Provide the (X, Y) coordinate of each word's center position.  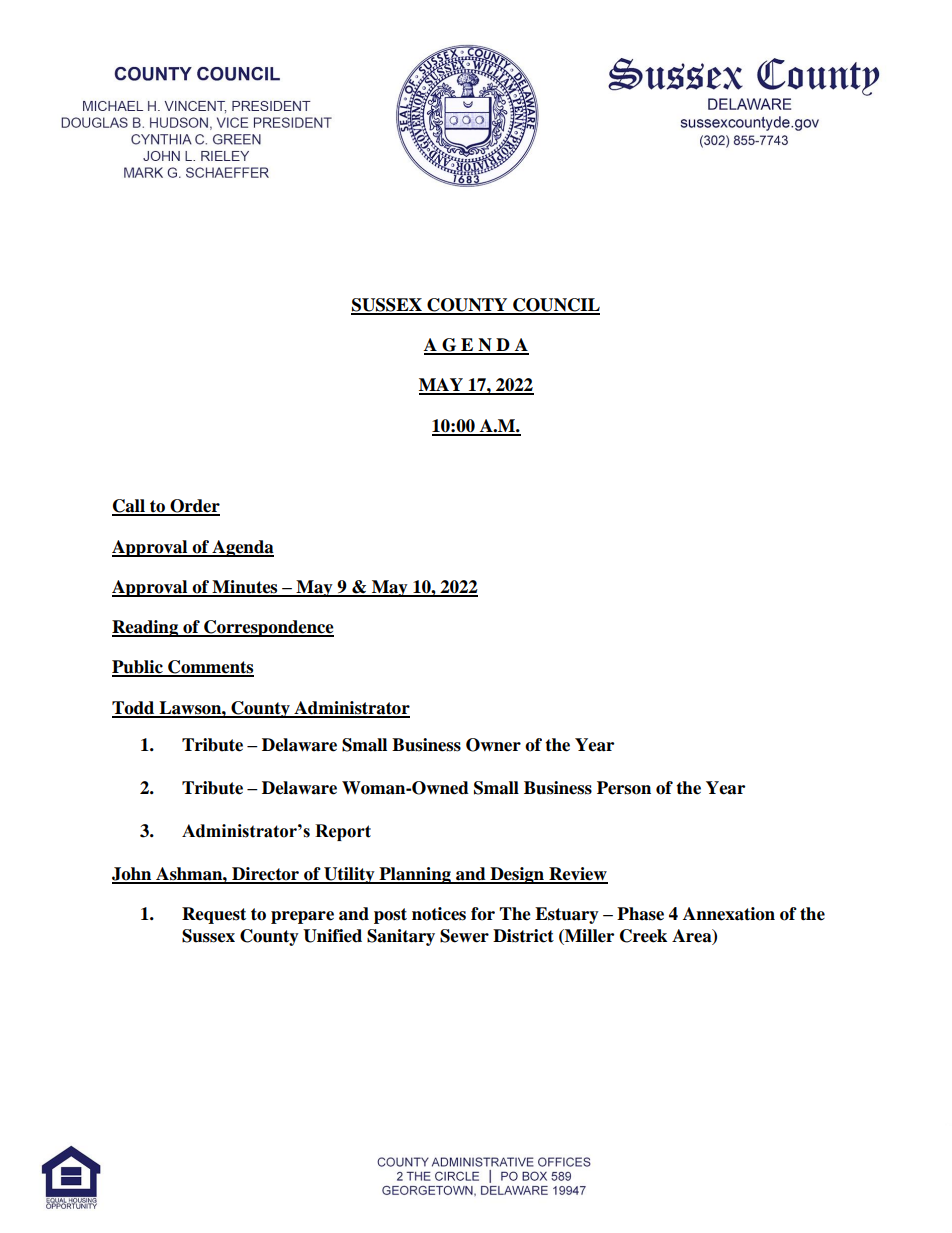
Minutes (245, 588)
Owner (493, 745)
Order (194, 507)
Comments (210, 668)
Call (129, 507)
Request (214, 915)
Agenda (242, 548)
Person (624, 788)
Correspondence (268, 628)
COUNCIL (555, 306)
